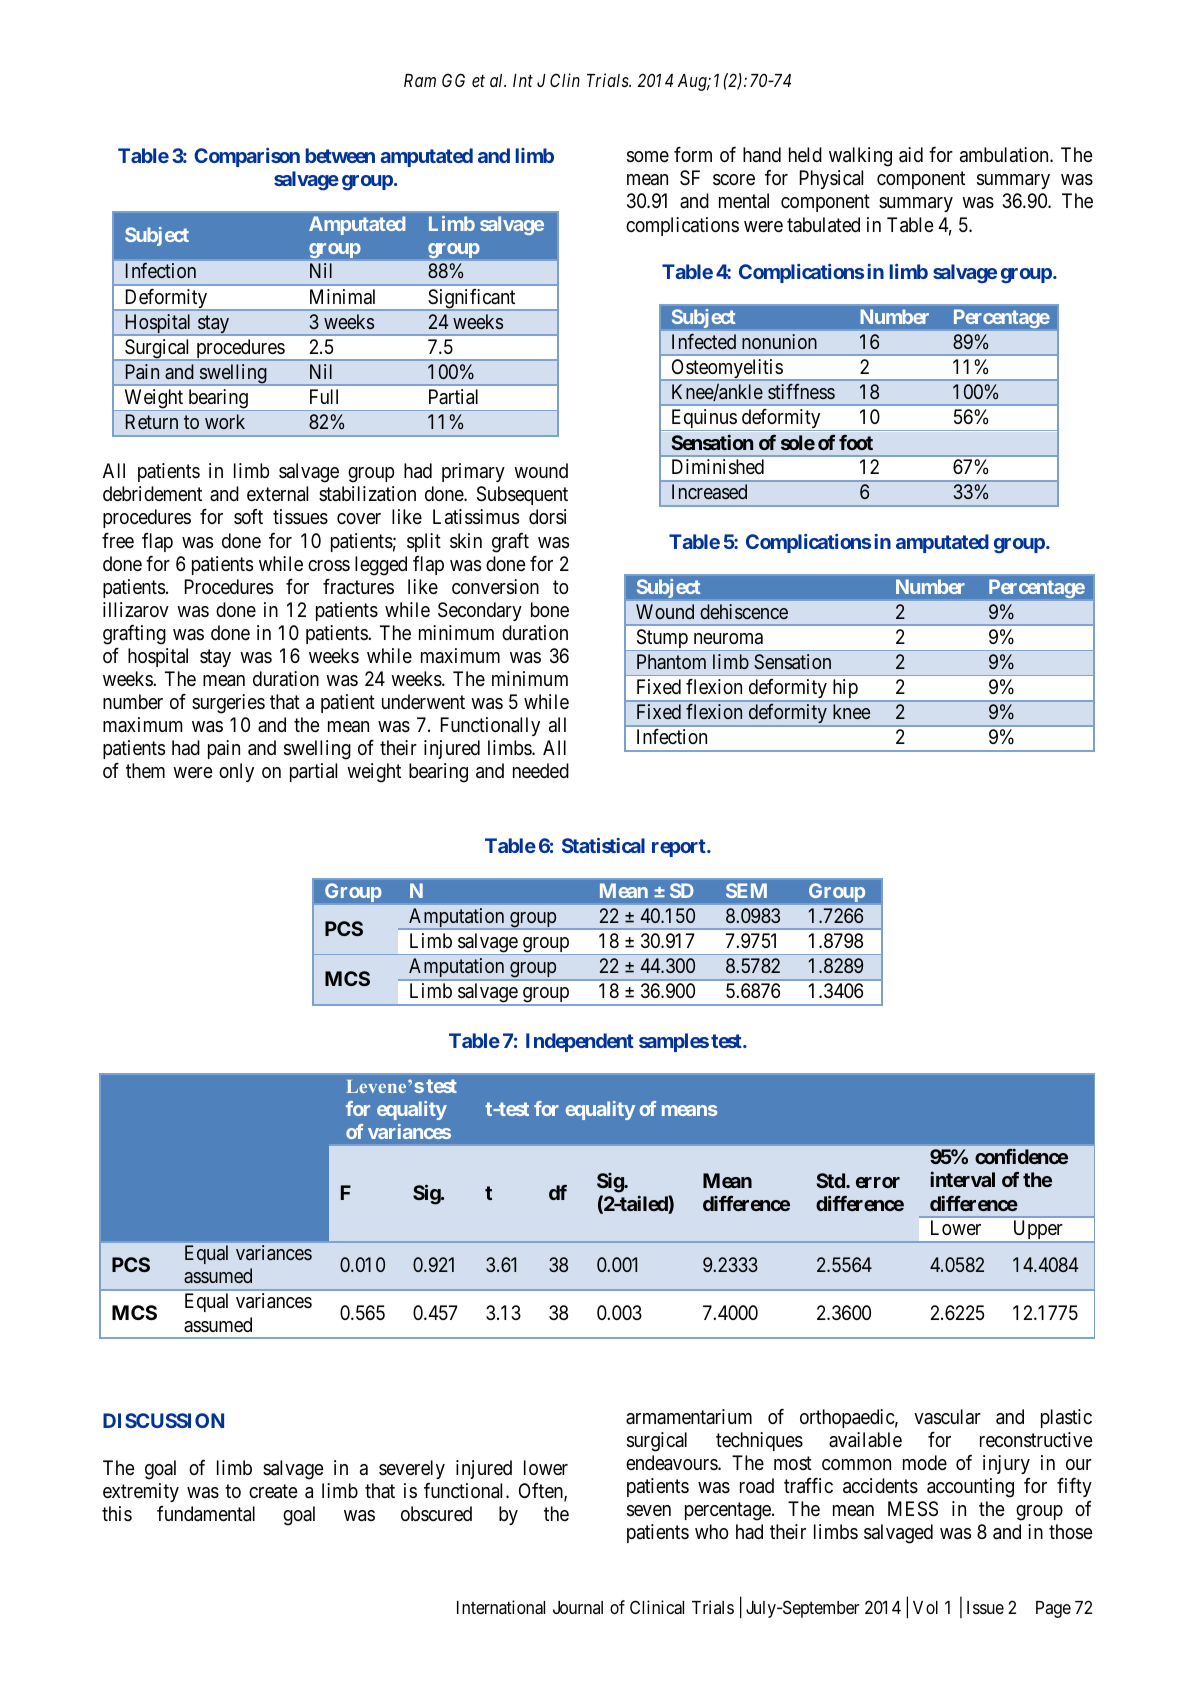 This screenshot has height=1690, width=1195. What do you see at coordinates (1005, 154) in the screenshot?
I see `ambulation` at bounding box center [1005, 154].
